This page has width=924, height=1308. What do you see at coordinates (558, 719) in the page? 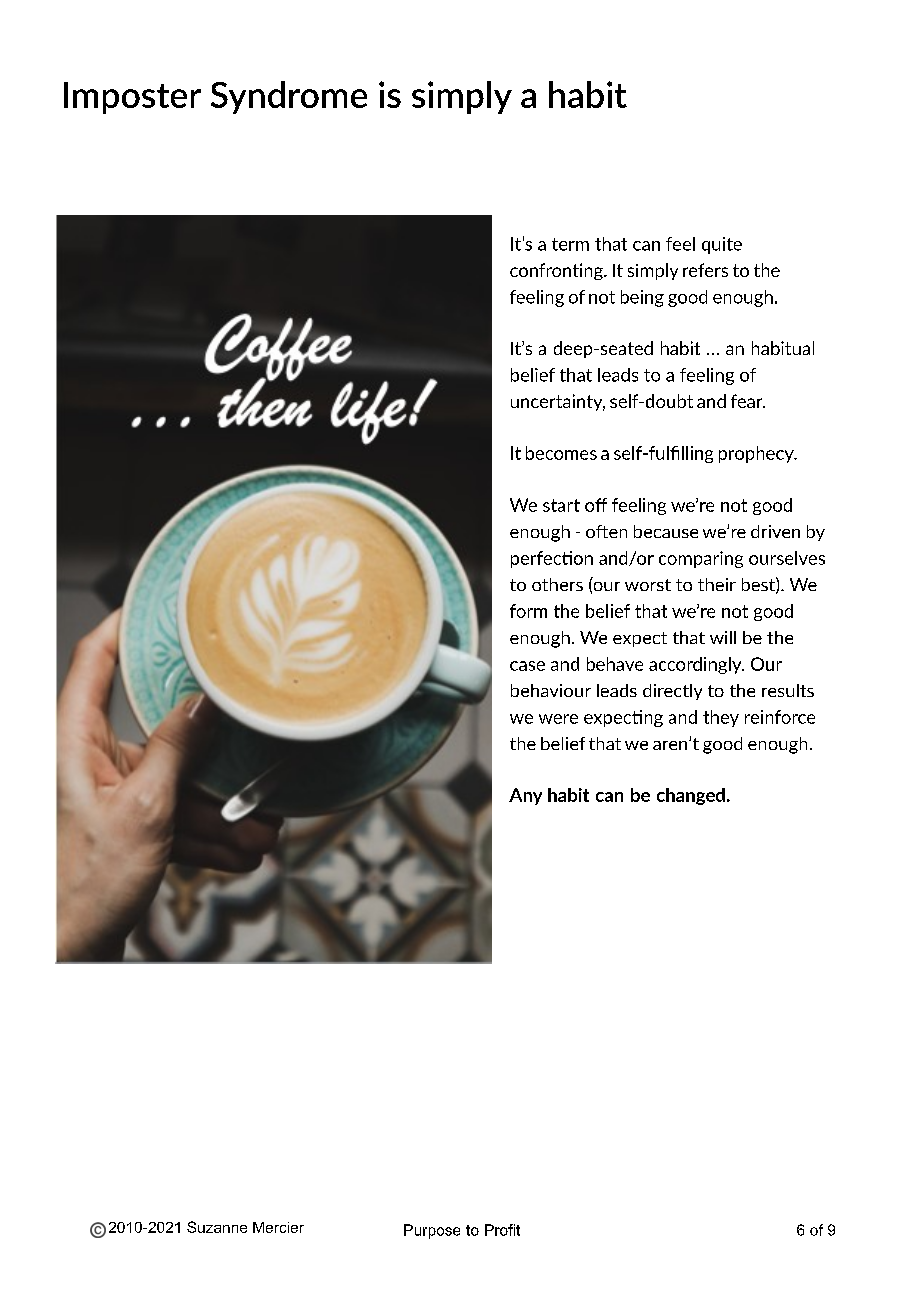
I see `were` at bounding box center [558, 719].
